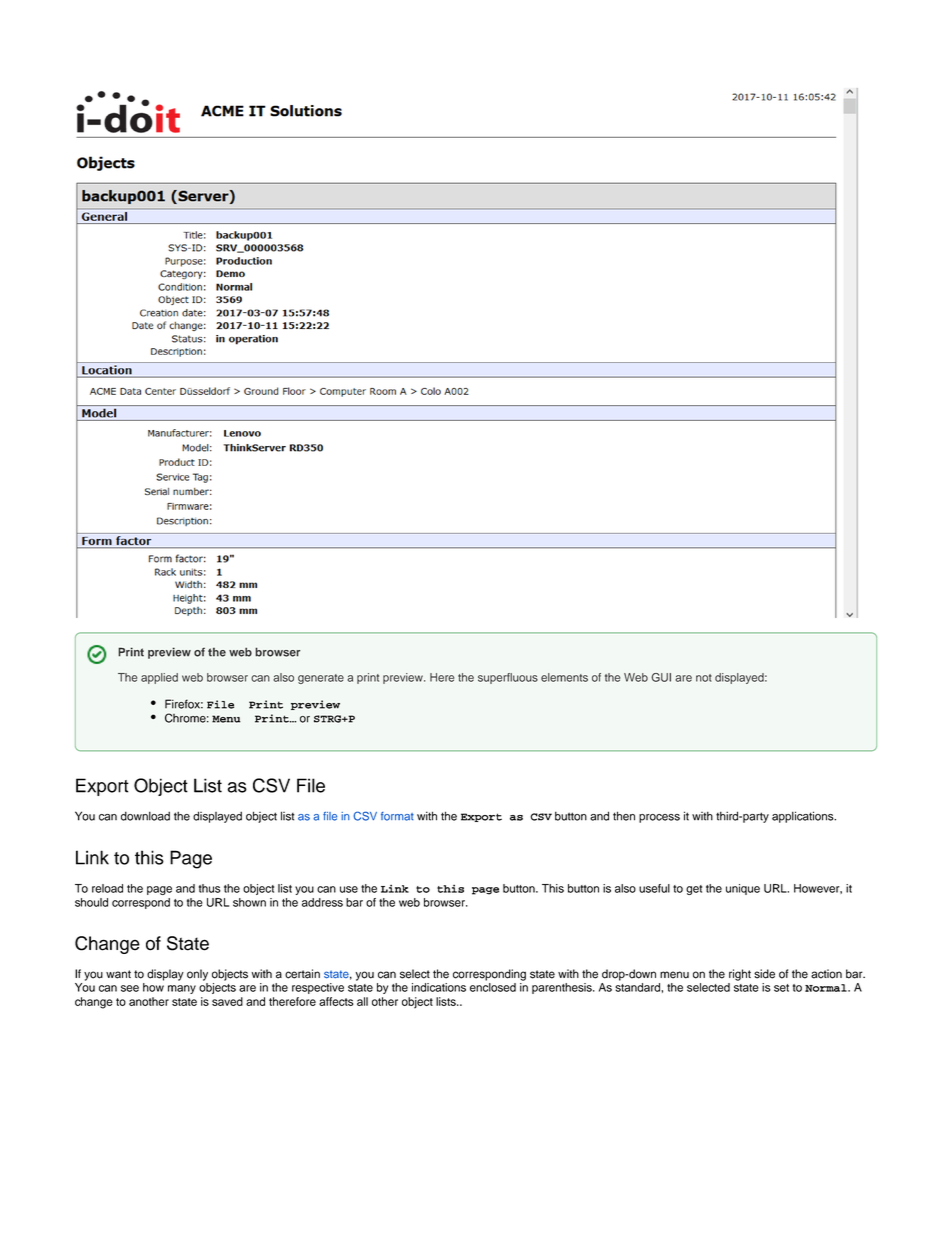  What do you see at coordinates (159, 678) in the document?
I see `applied` at bounding box center [159, 678].
